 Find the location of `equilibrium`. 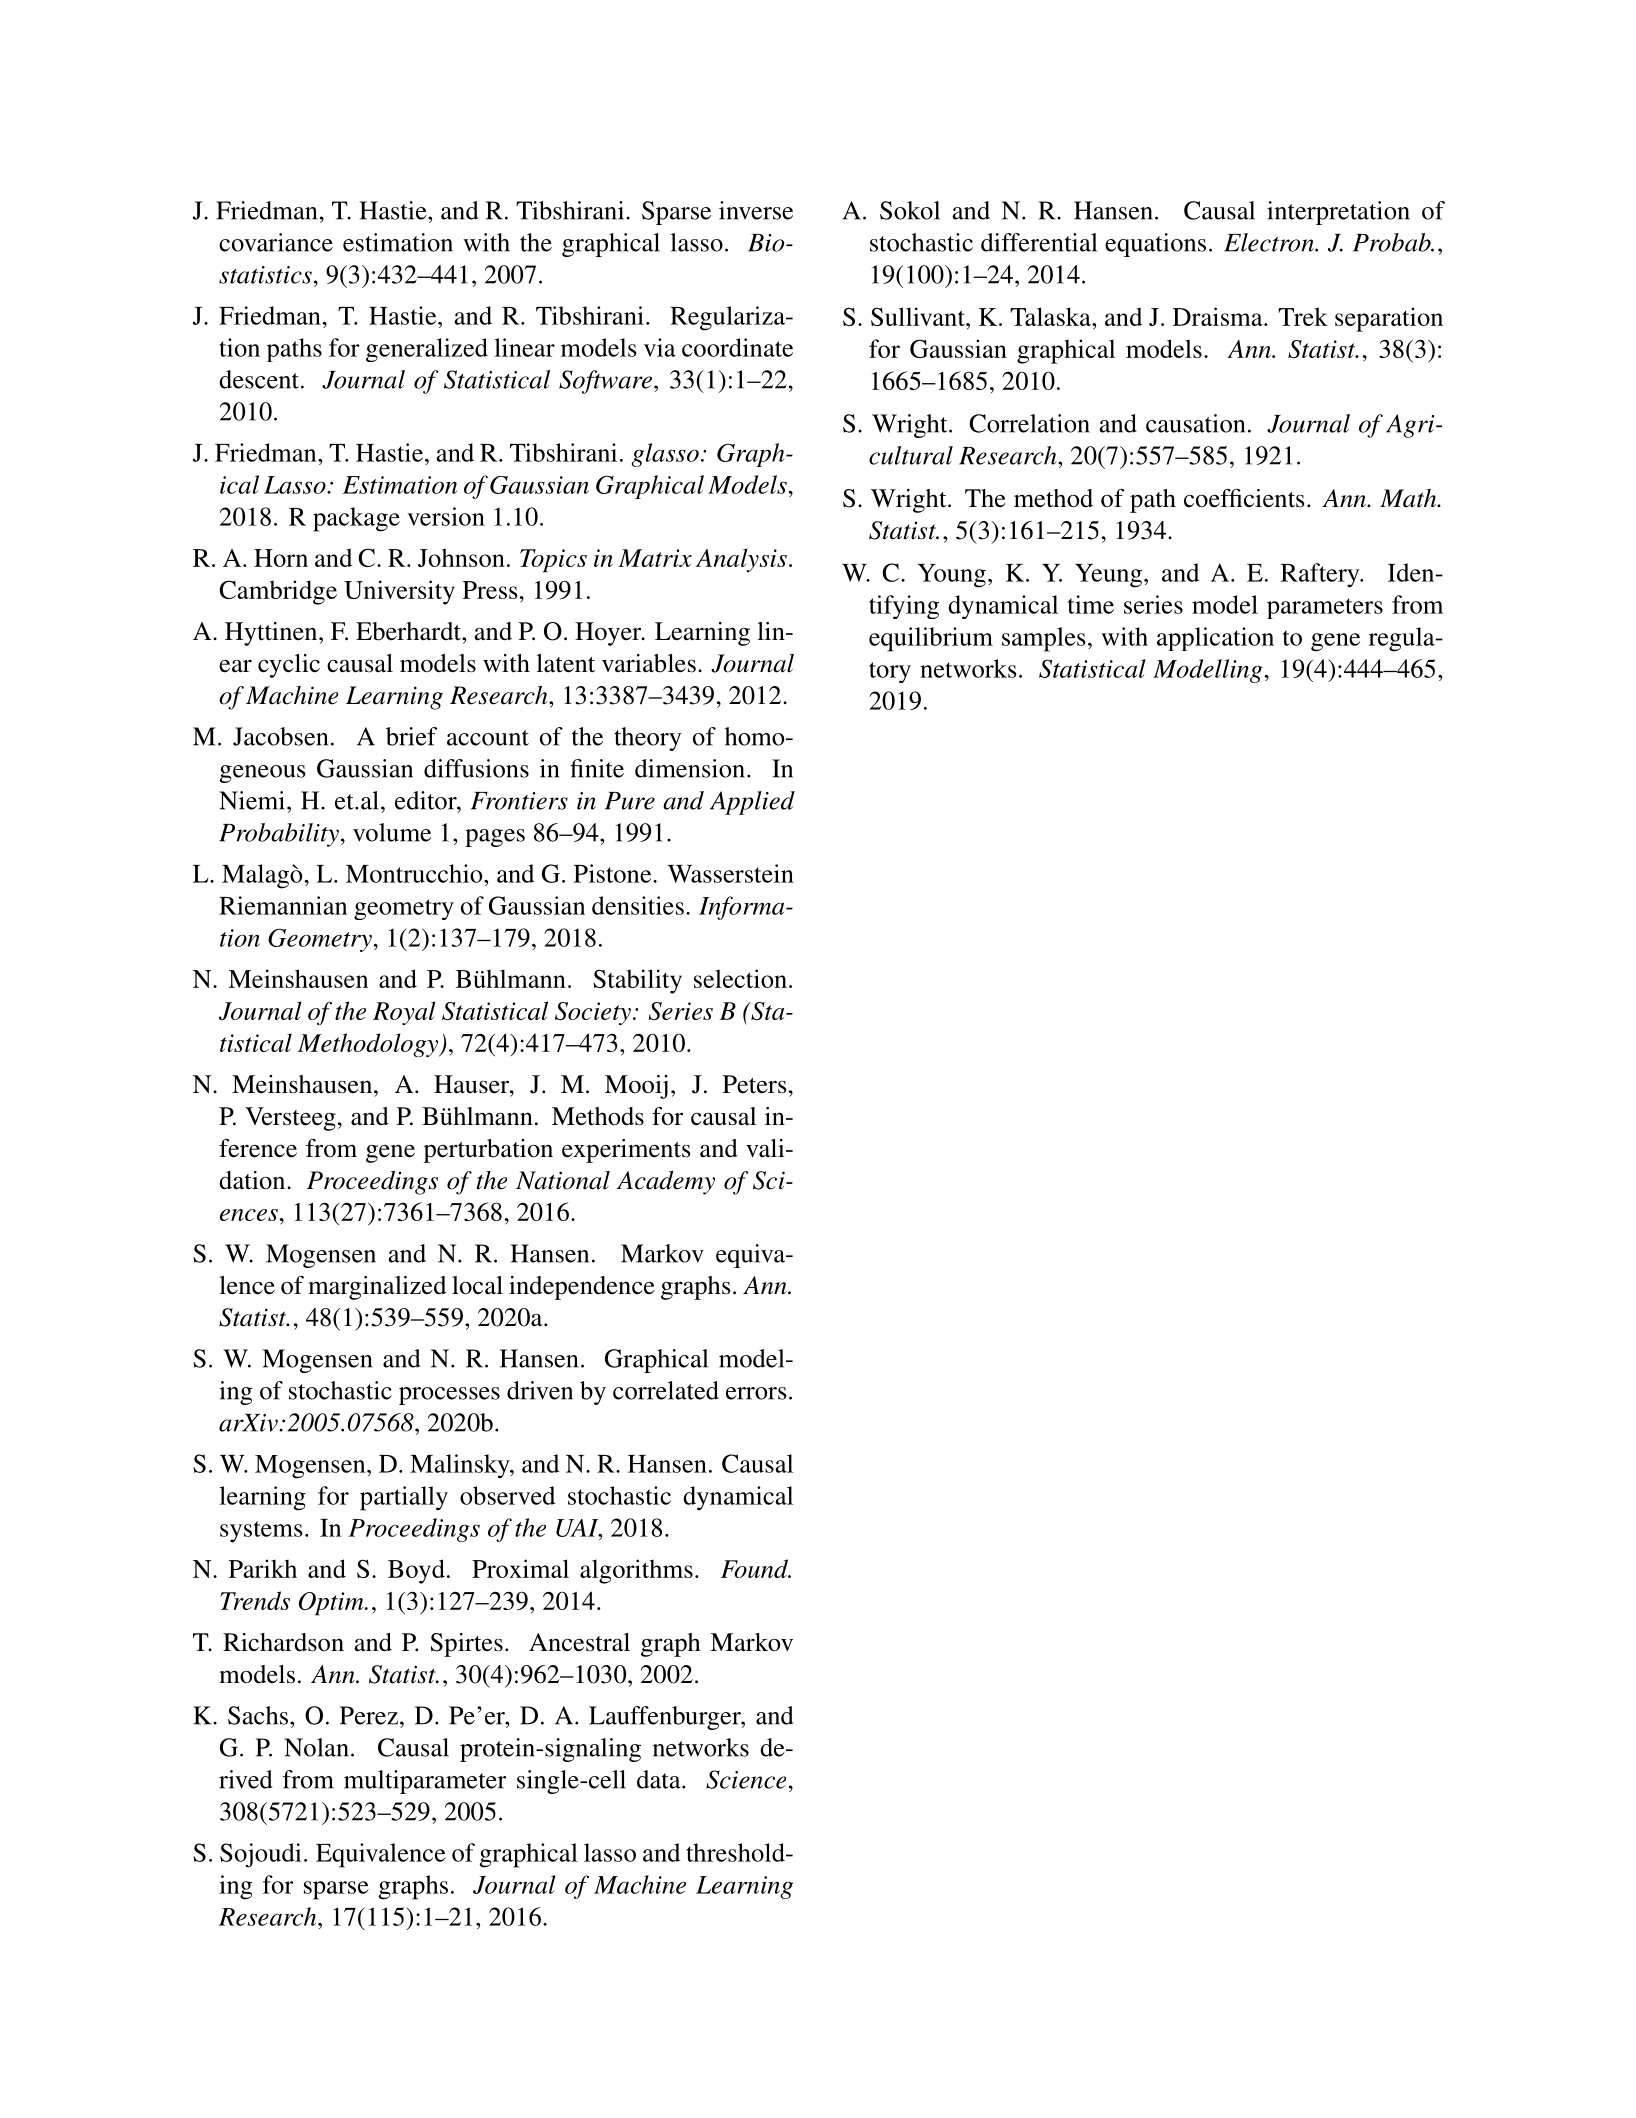

equilibrium is located at coordinates (931, 639).
